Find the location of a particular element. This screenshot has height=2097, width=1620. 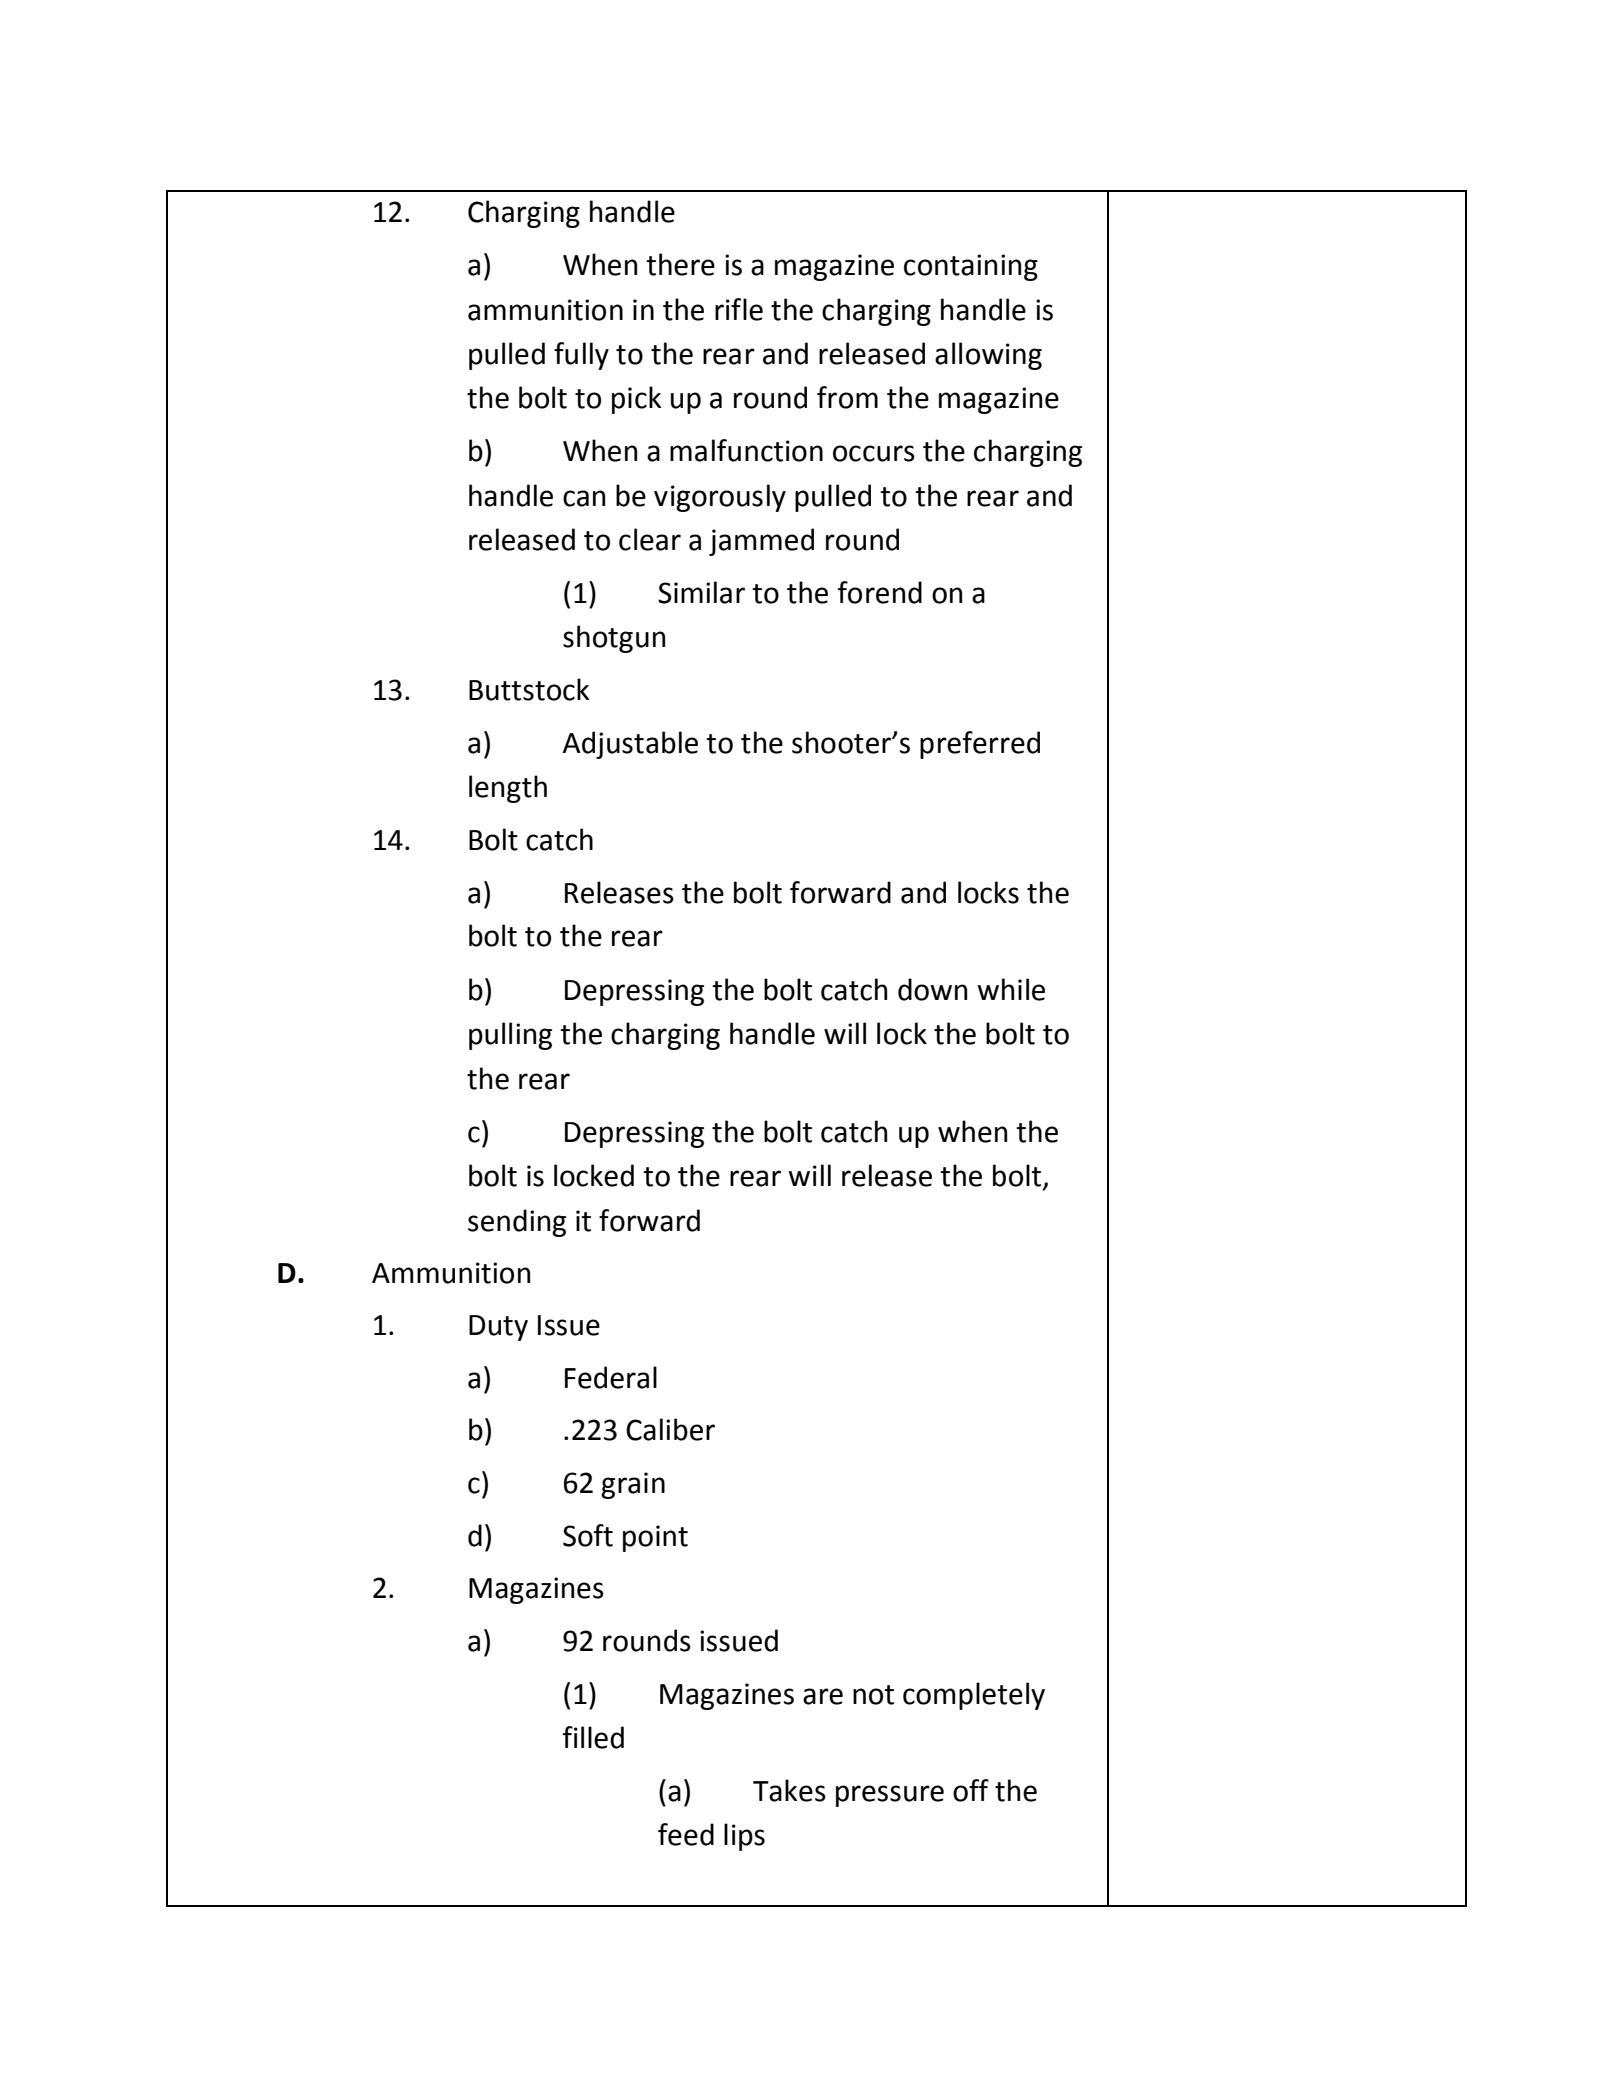

jammed is located at coordinates (761, 542).
